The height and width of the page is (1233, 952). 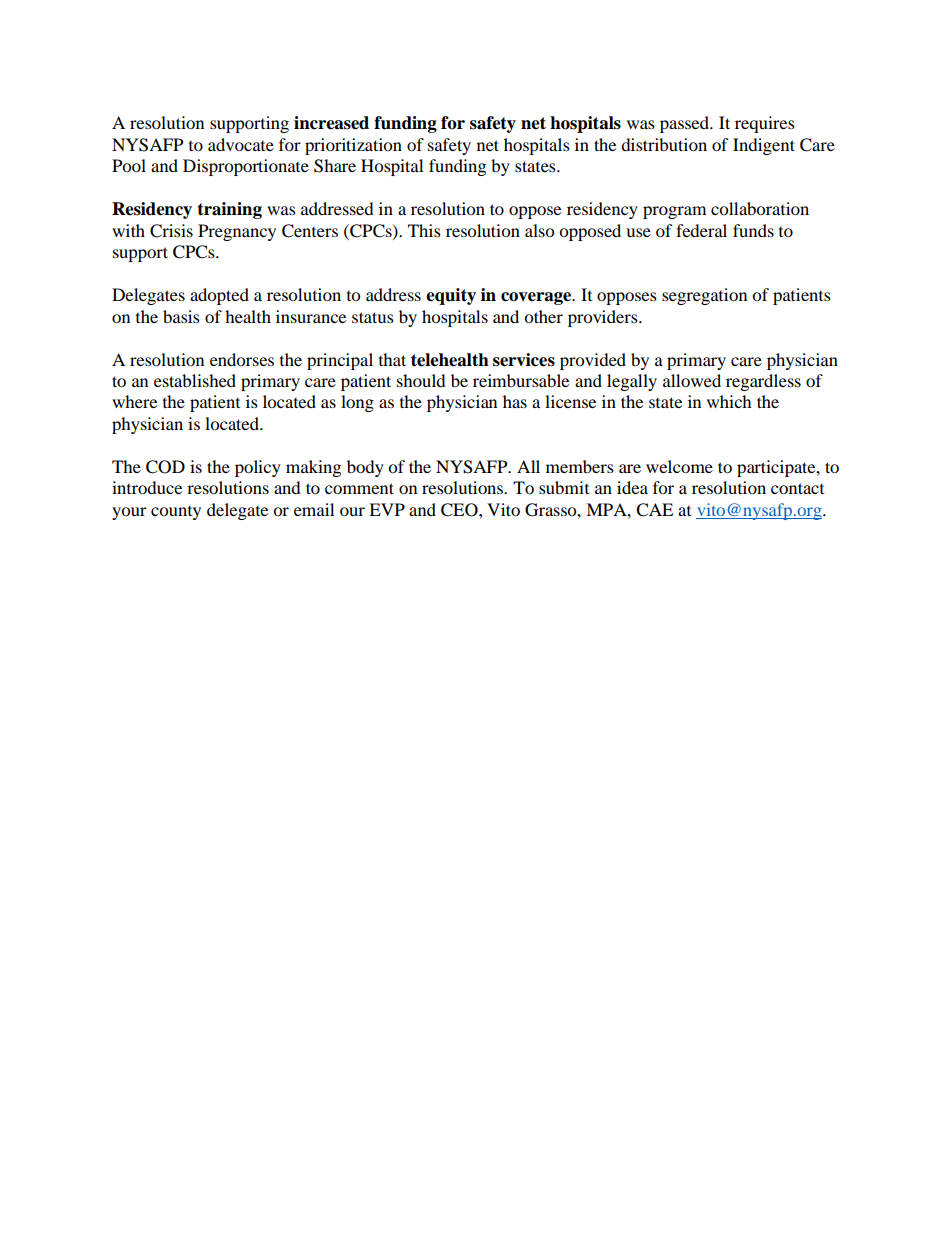 I want to click on segregation, so click(x=704, y=296).
